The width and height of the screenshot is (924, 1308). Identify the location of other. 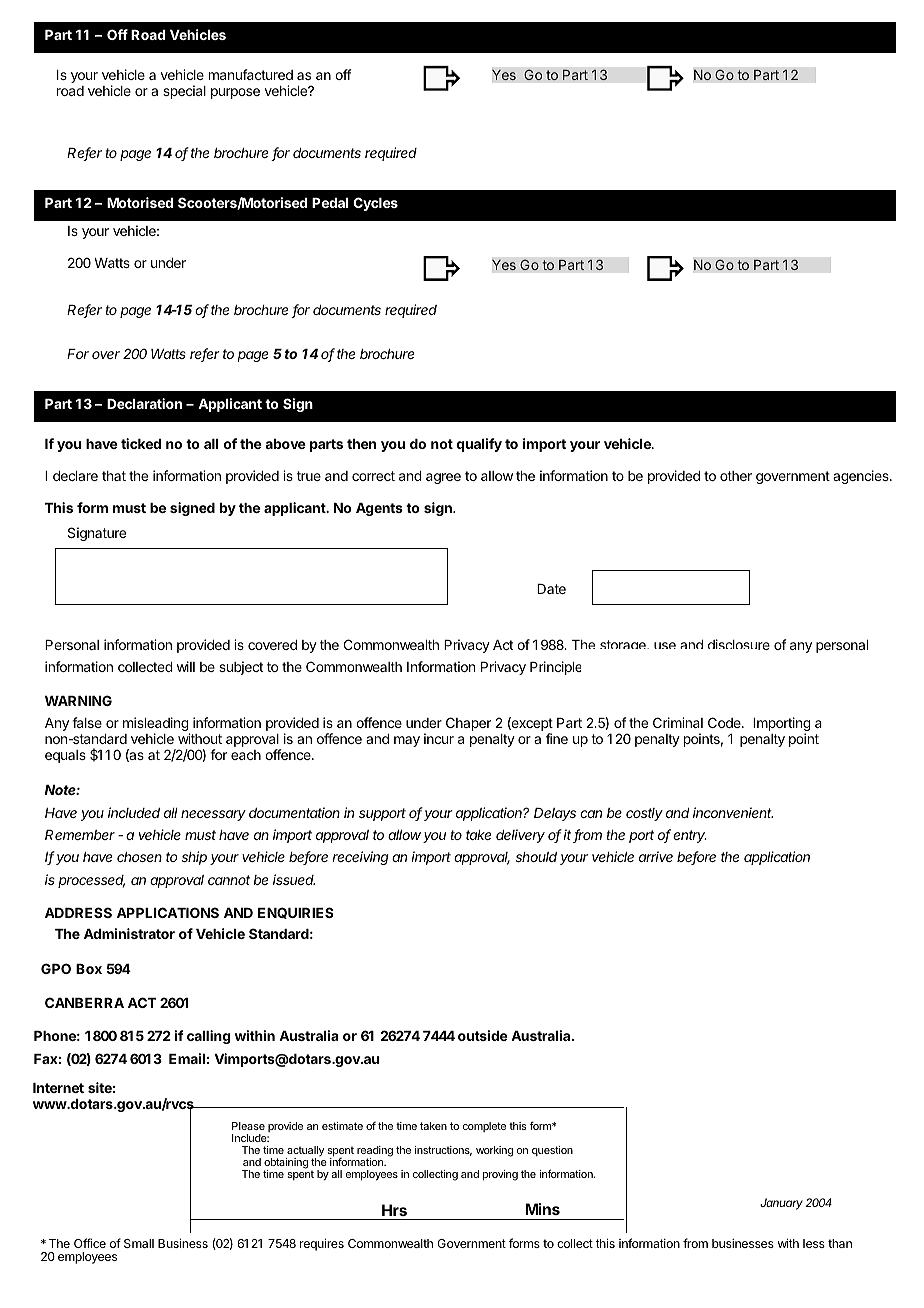
(736, 476).
